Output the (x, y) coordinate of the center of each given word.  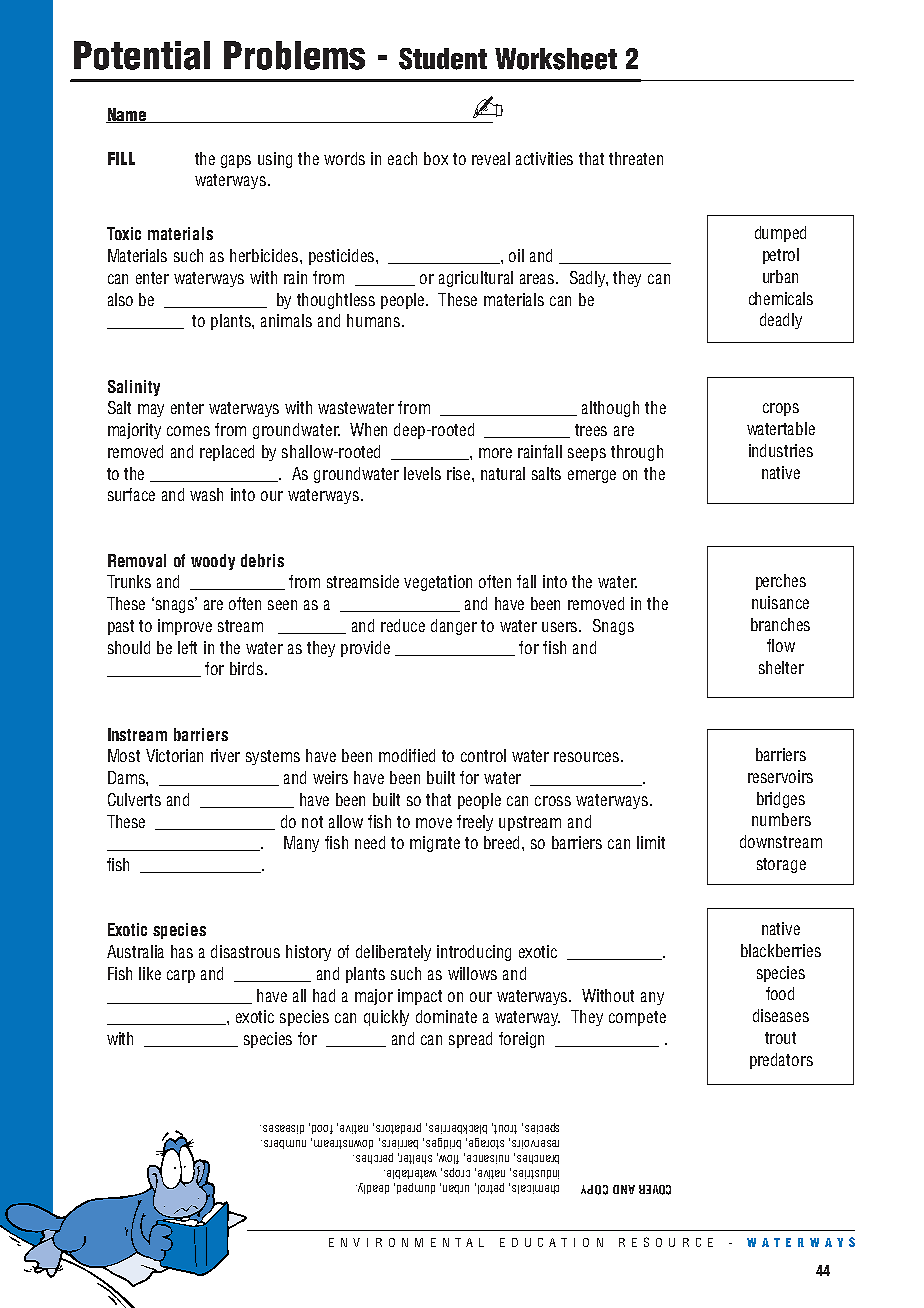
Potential (142, 55)
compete (637, 1018)
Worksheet (556, 59)
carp (181, 976)
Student (443, 59)
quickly (386, 1018)
